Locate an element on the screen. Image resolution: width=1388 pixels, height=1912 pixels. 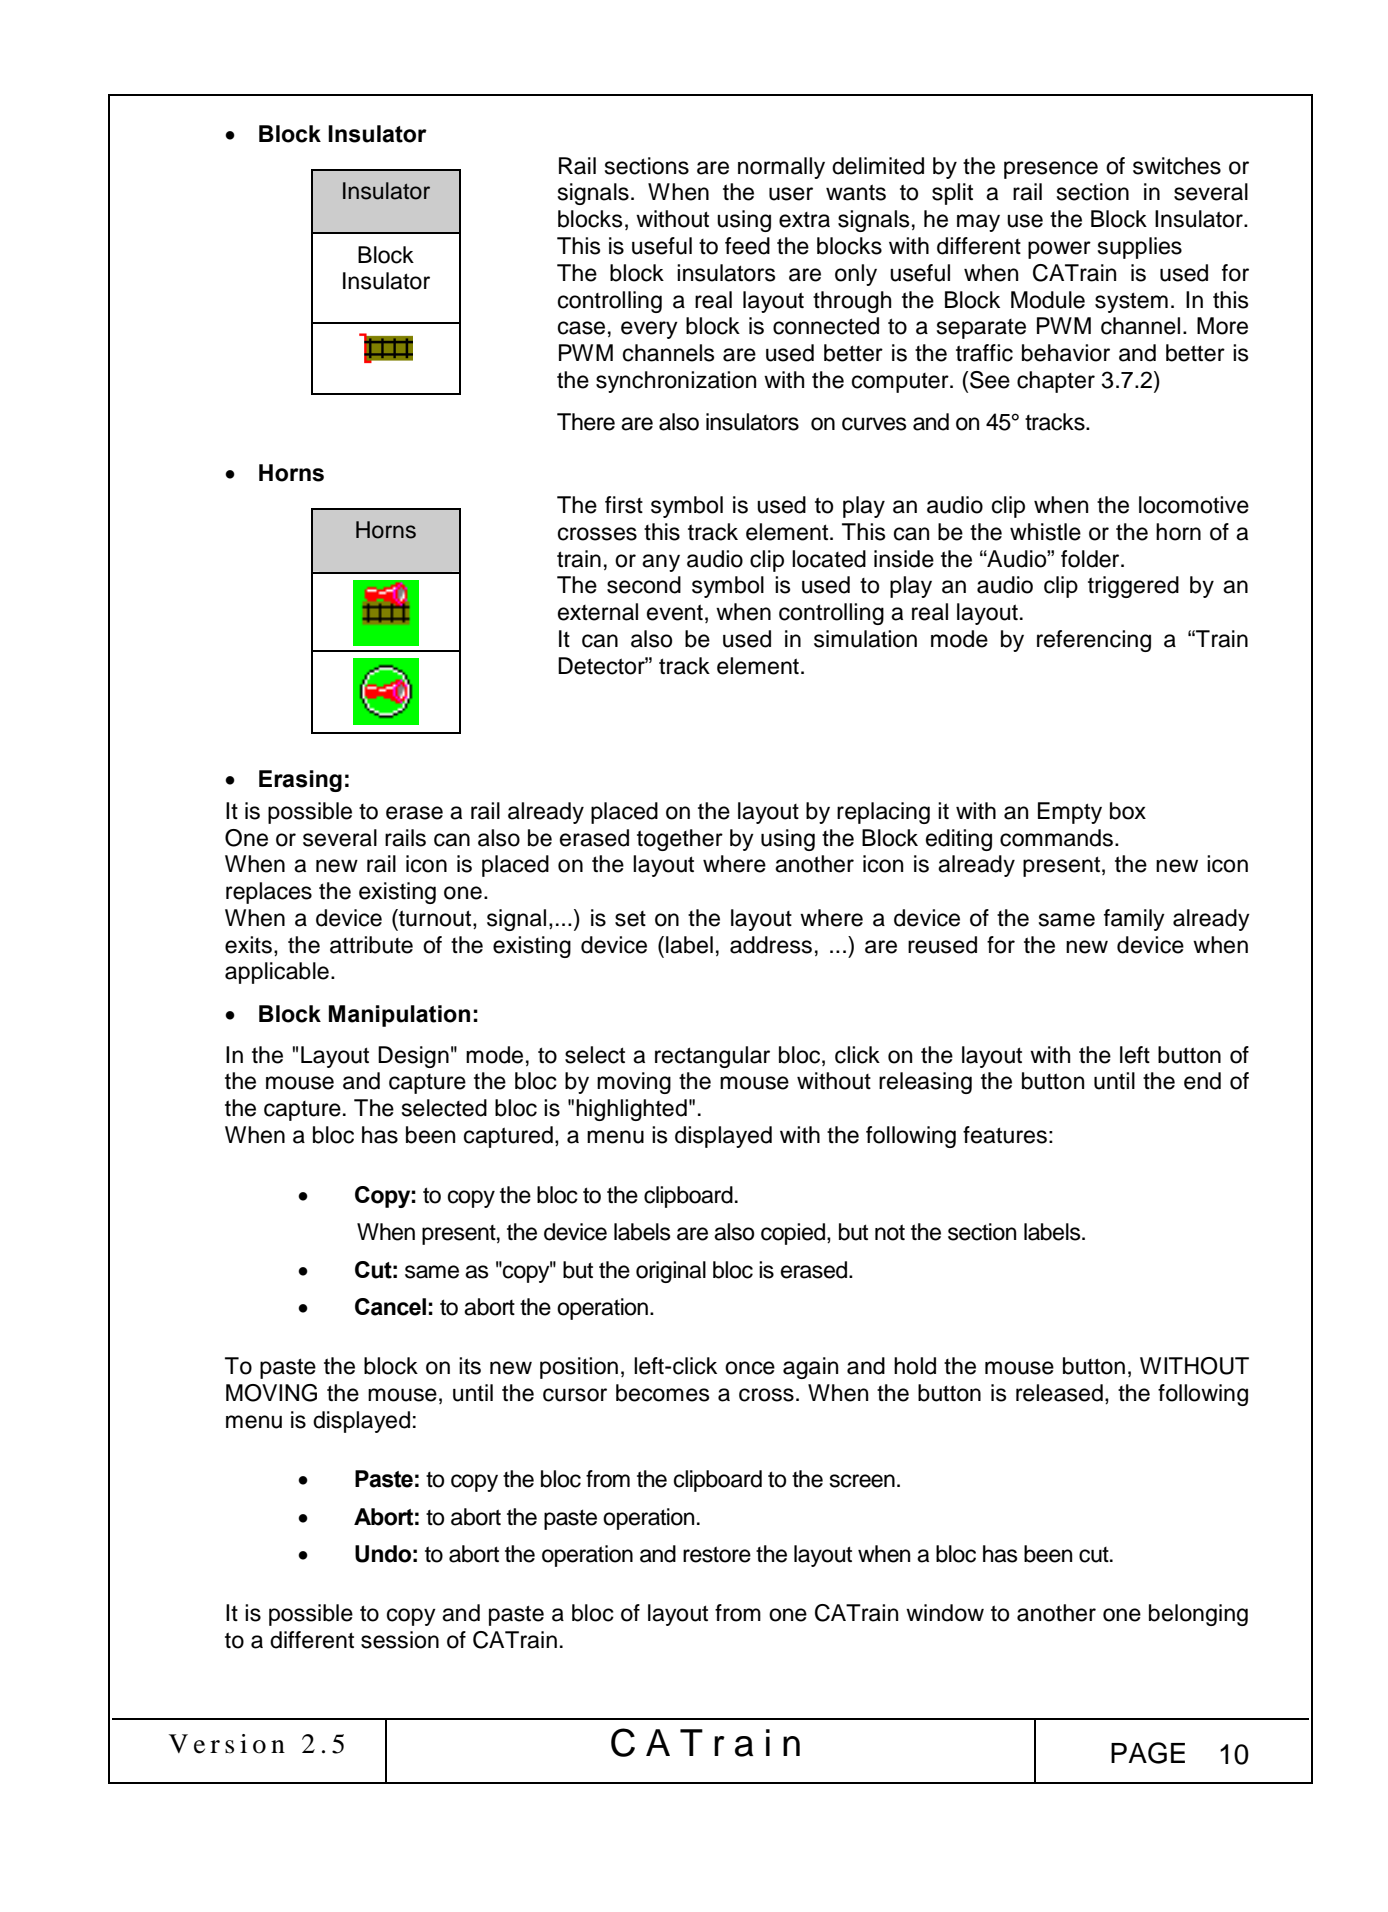
event is located at coordinates (675, 612).
